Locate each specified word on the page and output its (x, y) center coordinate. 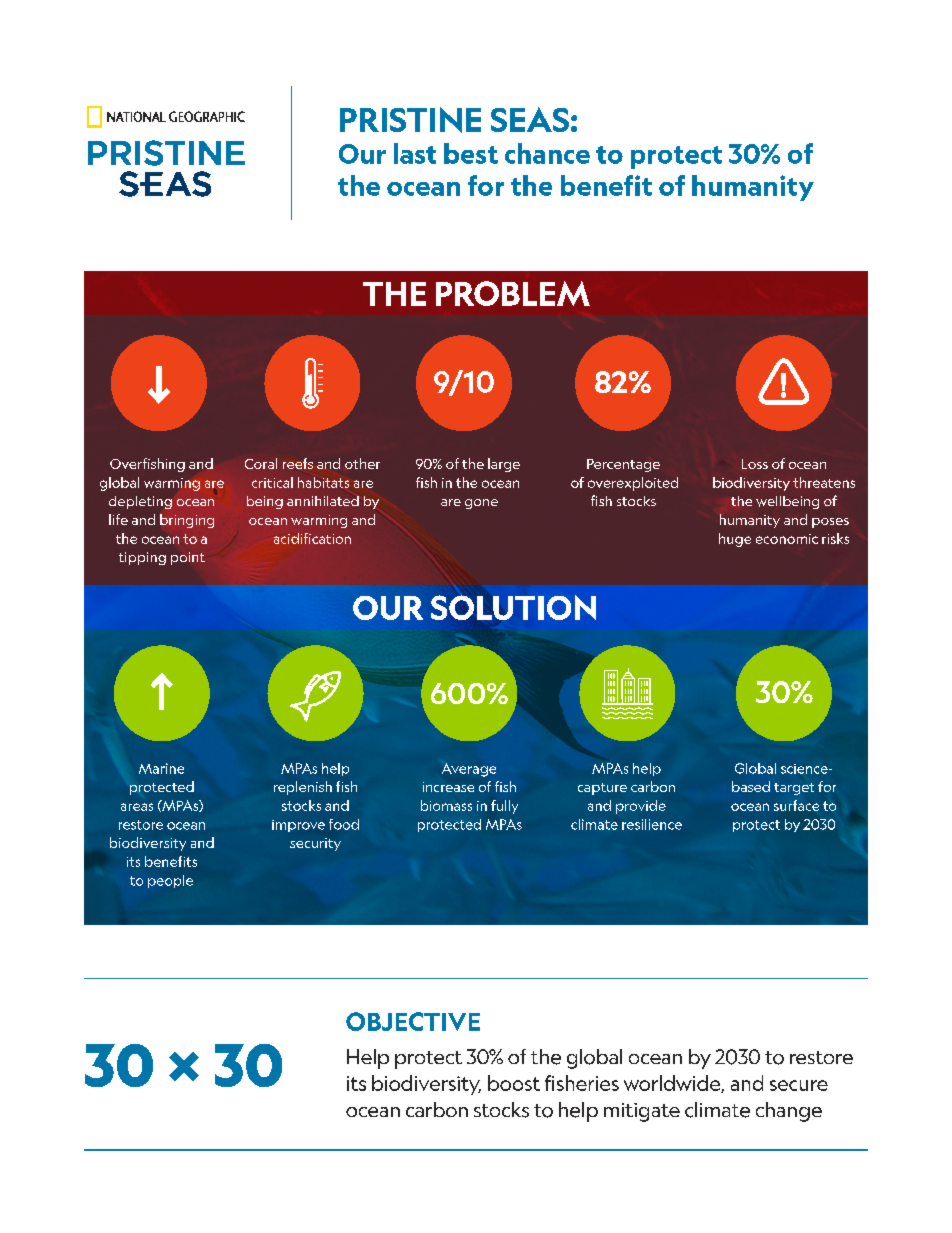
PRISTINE (410, 120)
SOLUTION (513, 607)
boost (514, 1083)
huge (735, 540)
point (188, 558)
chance (547, 153)
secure (799, 1085)
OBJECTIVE (413, 1021)
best (471, 153)
